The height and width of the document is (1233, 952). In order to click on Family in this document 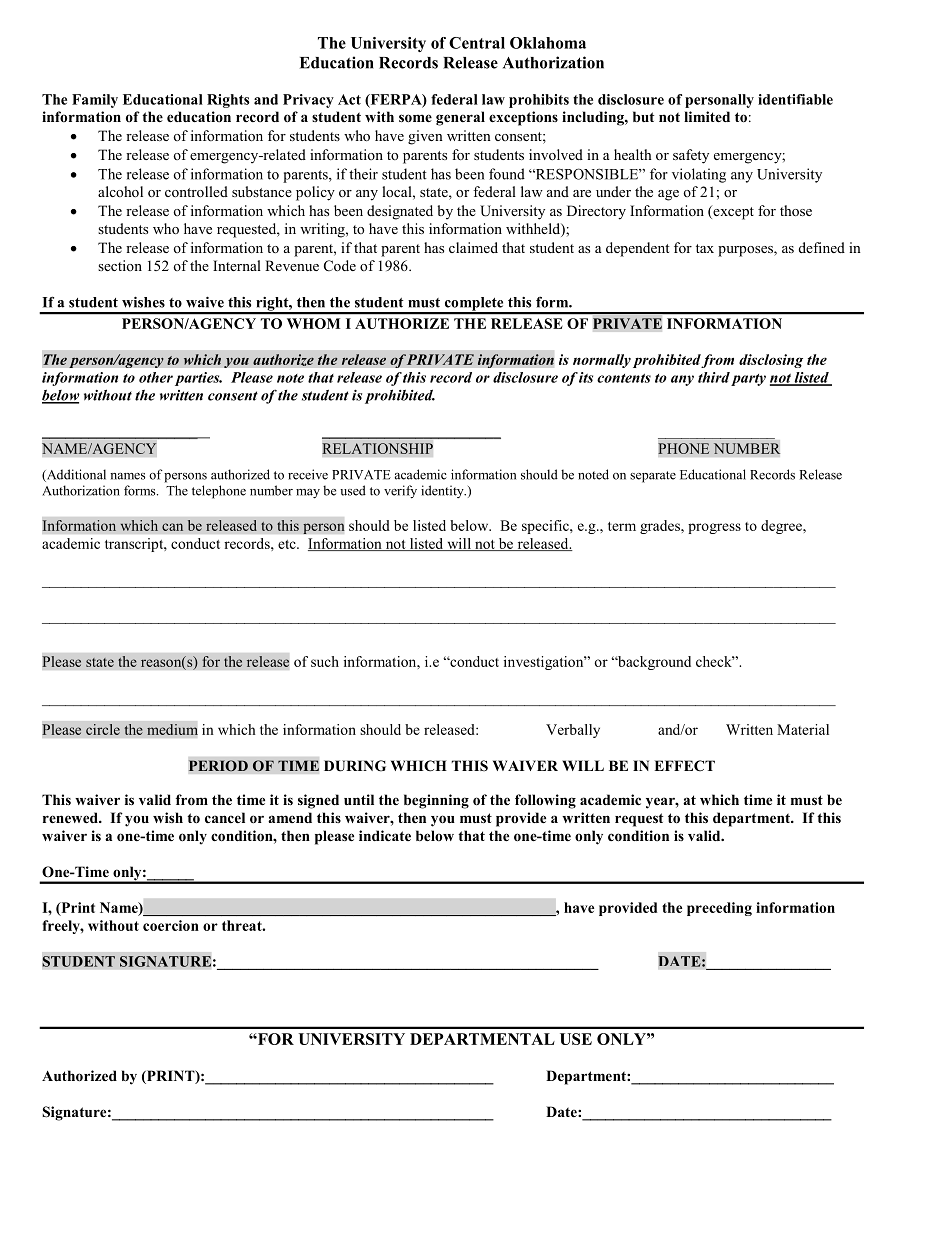, I will do `click(95, 101)`.
